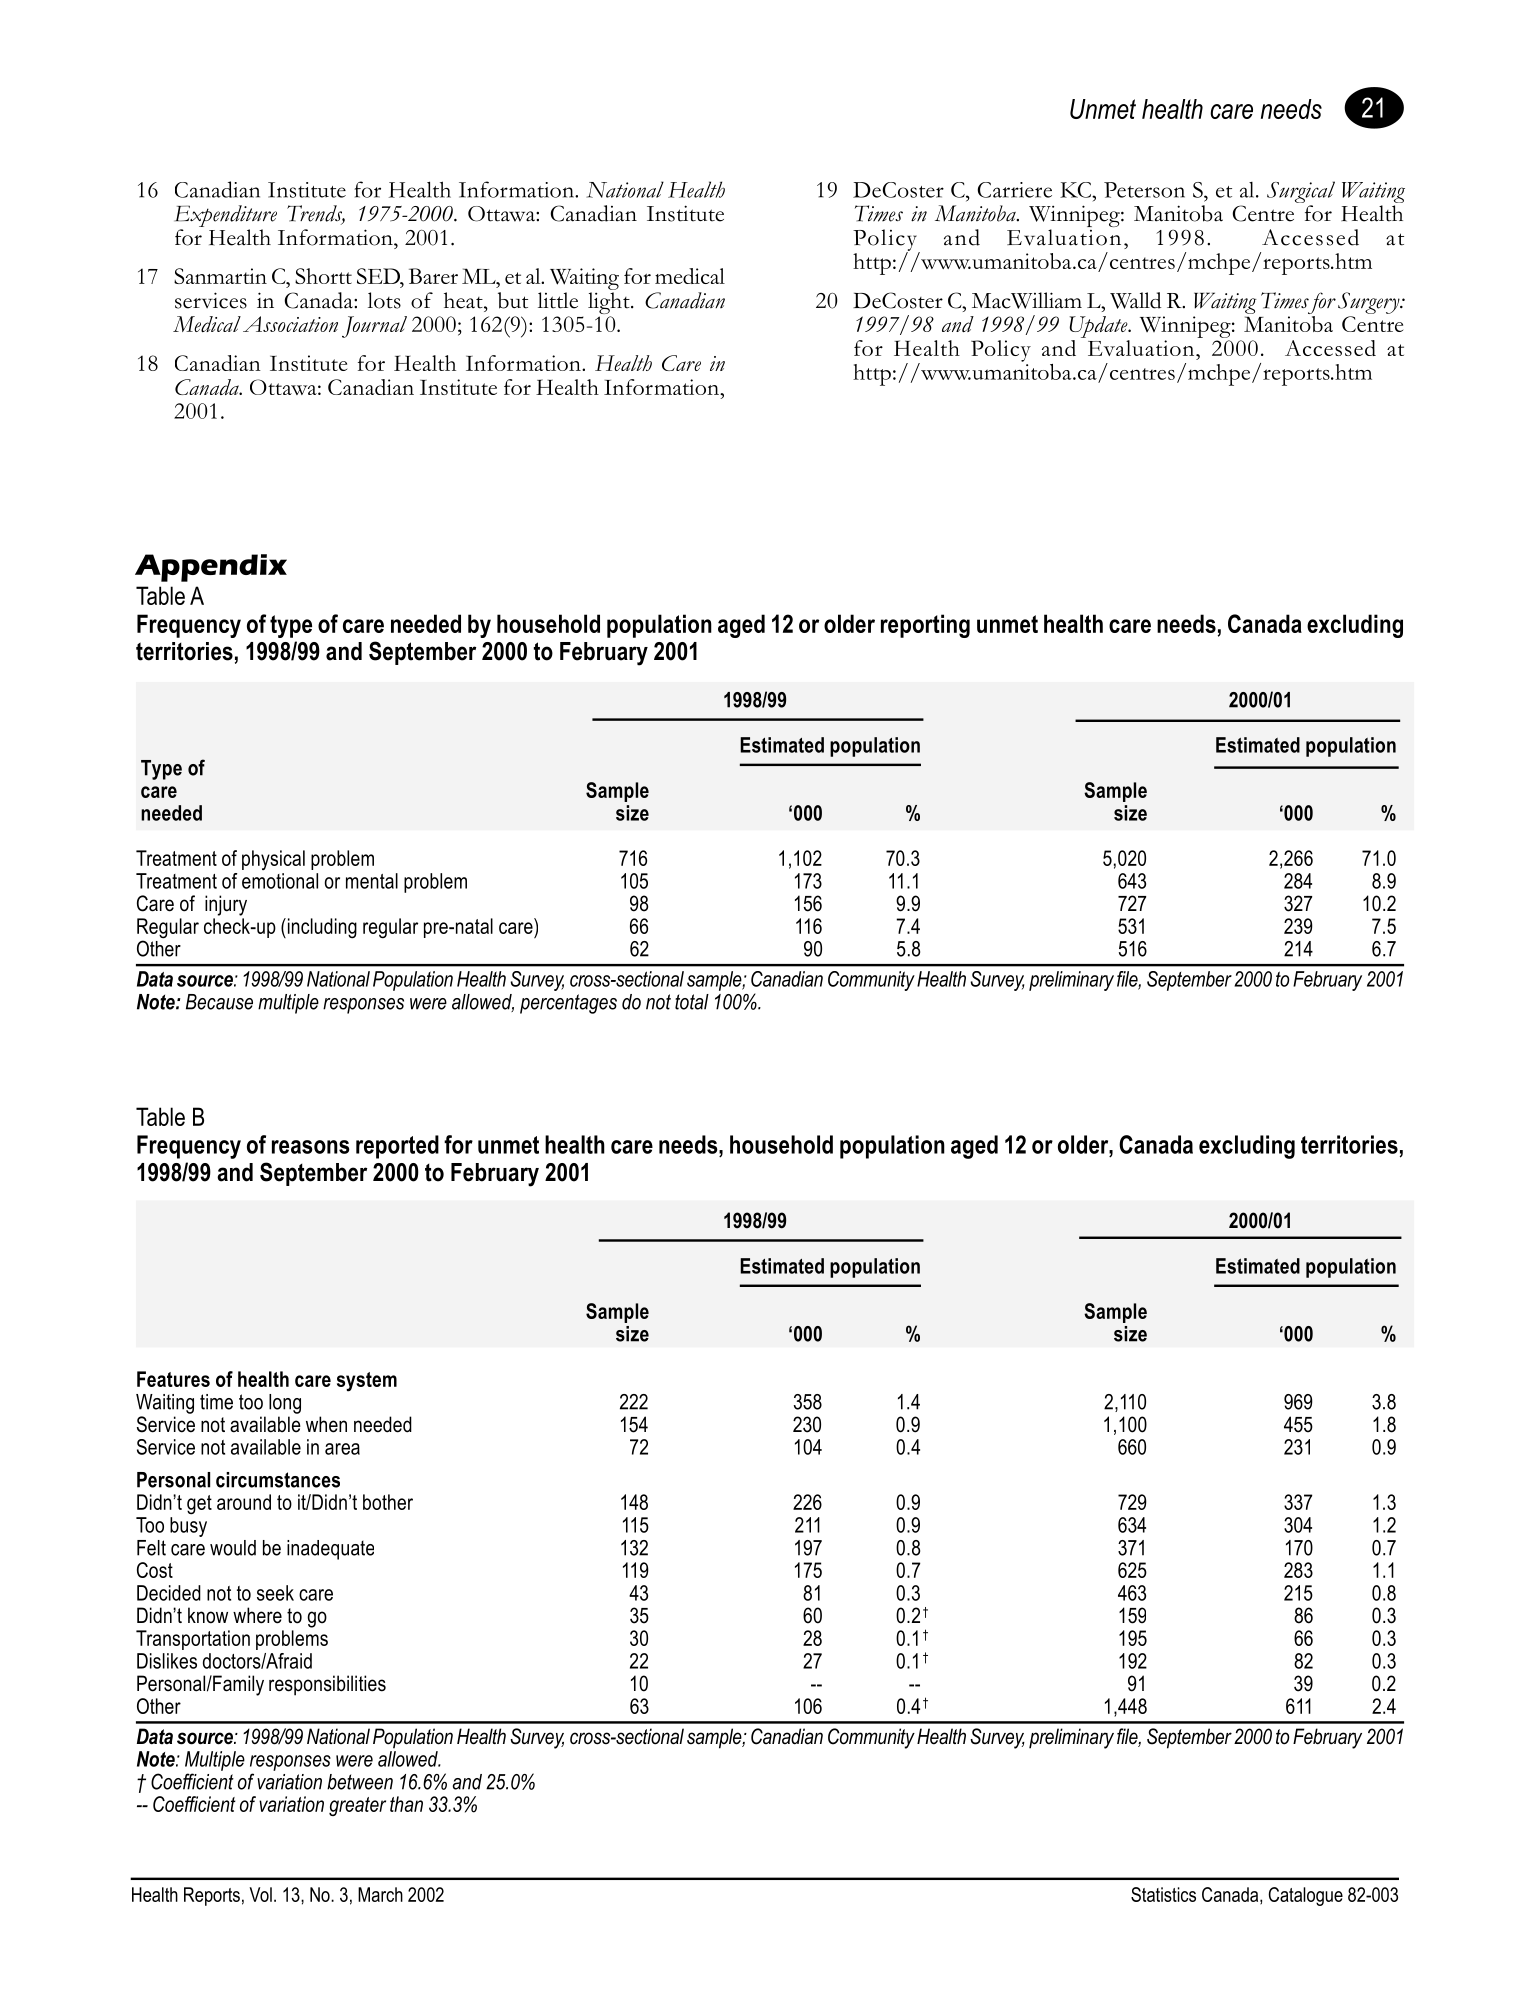  I want to click on percentages, so click(568, 1004).
